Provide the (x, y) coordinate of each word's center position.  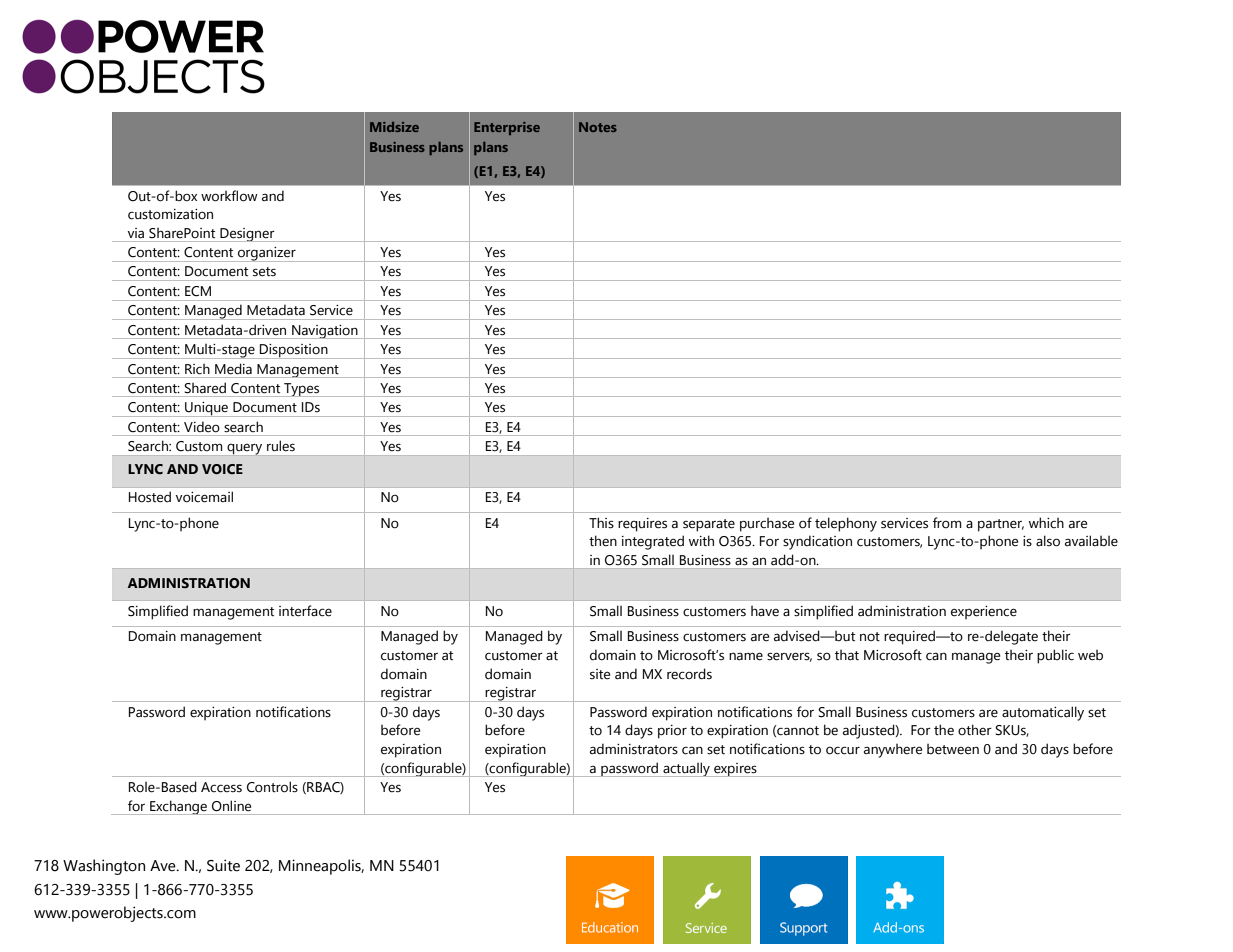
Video (202, 427)
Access (221, 787)
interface (305, 611)
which (1046, 522)
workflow (229, 196)
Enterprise (507, 128)
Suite (223, 865)
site (600, 674)
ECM (198, 291)
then (603, 541)
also (1048, 541)
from (947, 523)
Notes (598, 127)
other (975, 730)
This (601, 523)
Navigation (325, 332)
